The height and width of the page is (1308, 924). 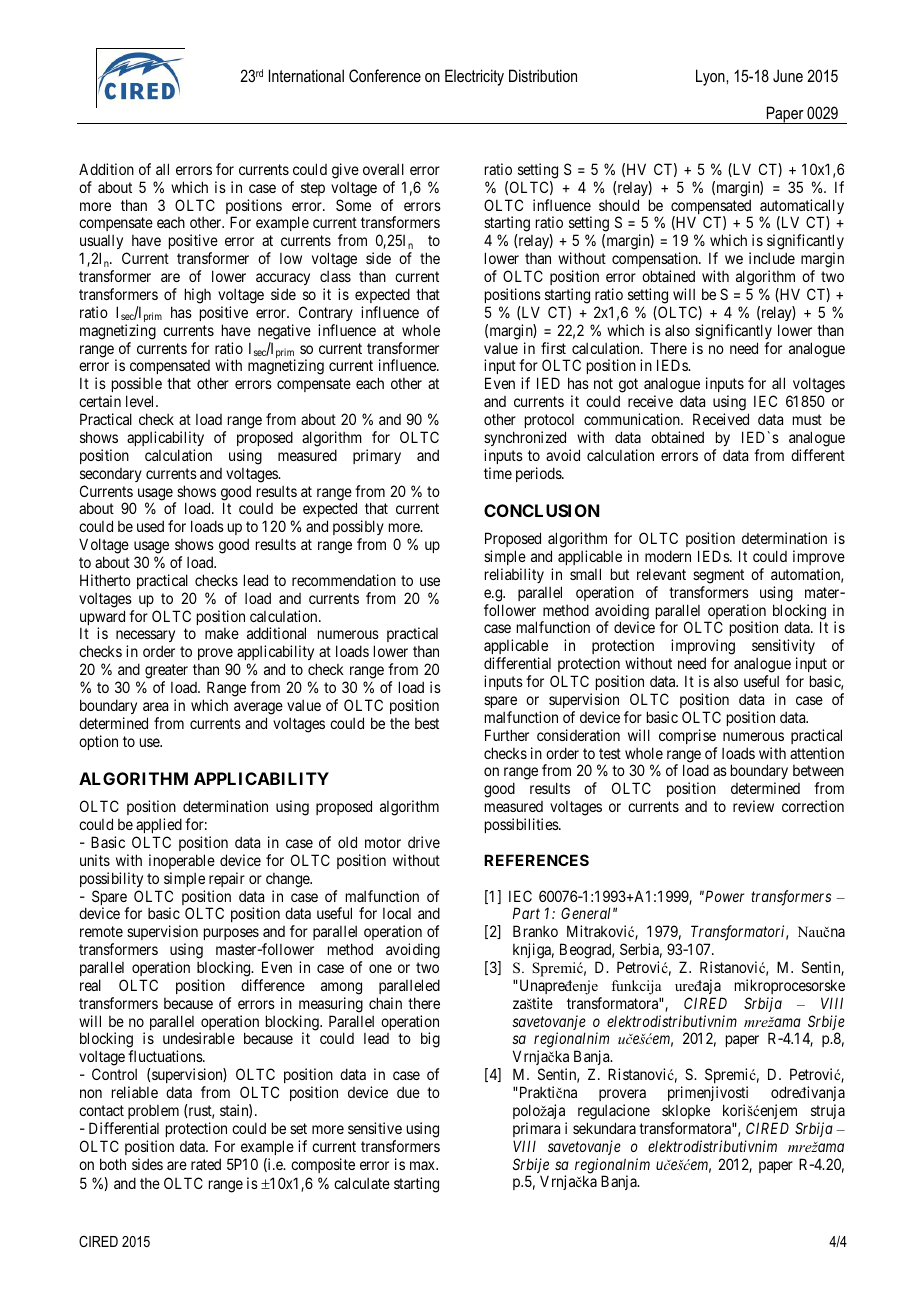 What do you see at coordinates (375, 1128) in the page?
I see `sensitive` at bounding box center [375, 1128].
